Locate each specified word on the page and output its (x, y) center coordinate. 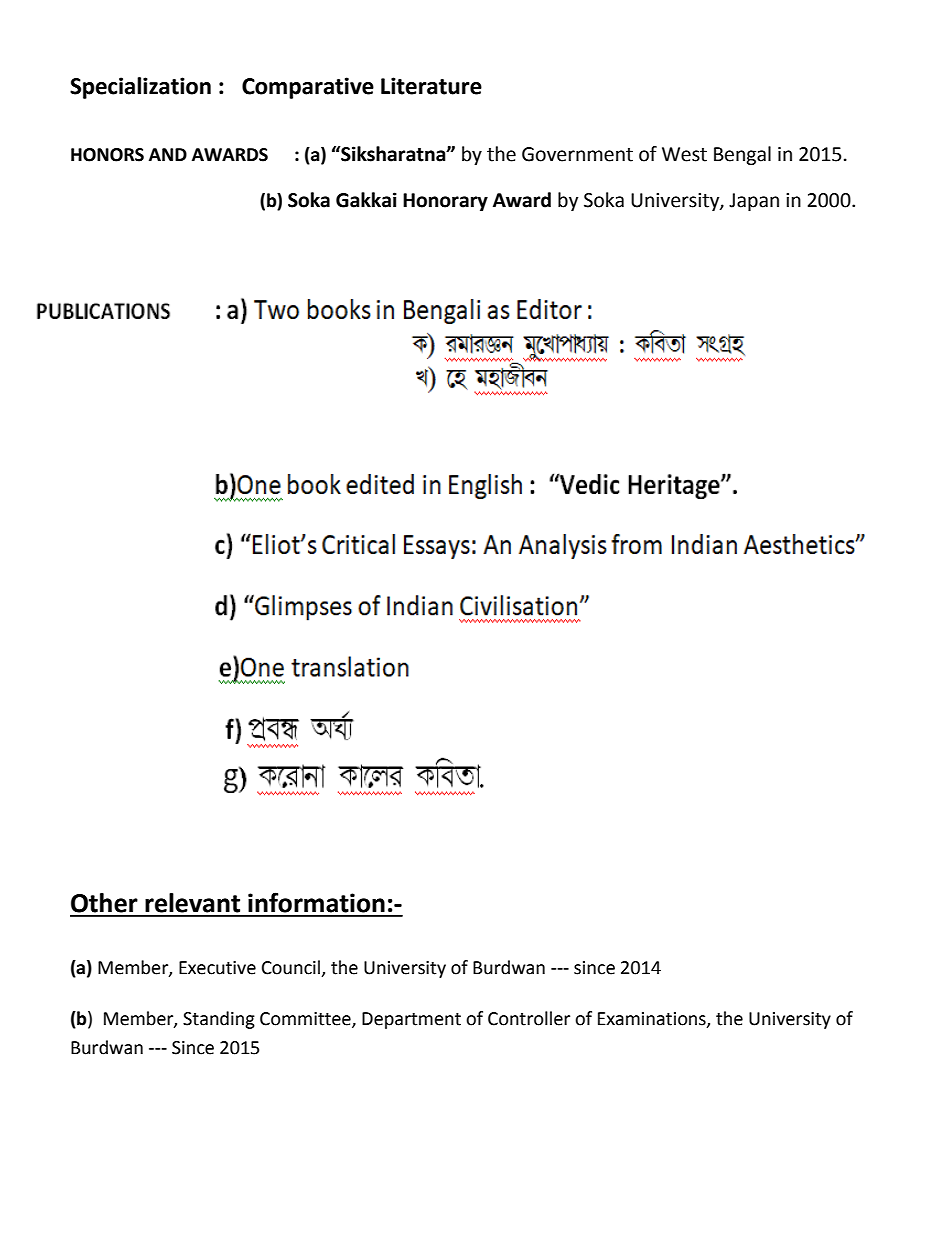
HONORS (107, 155)
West (684, 154)
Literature (431, 86)
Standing (219, 1020)
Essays (446, 549)
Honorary (445, 202)
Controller (529, 1018)
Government (577, 154)
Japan (754, 202)
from (636, 544)
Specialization (140, 88)
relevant (192, 903)
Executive (217, 968)
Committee (306, 1020)
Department (411, 1020)
